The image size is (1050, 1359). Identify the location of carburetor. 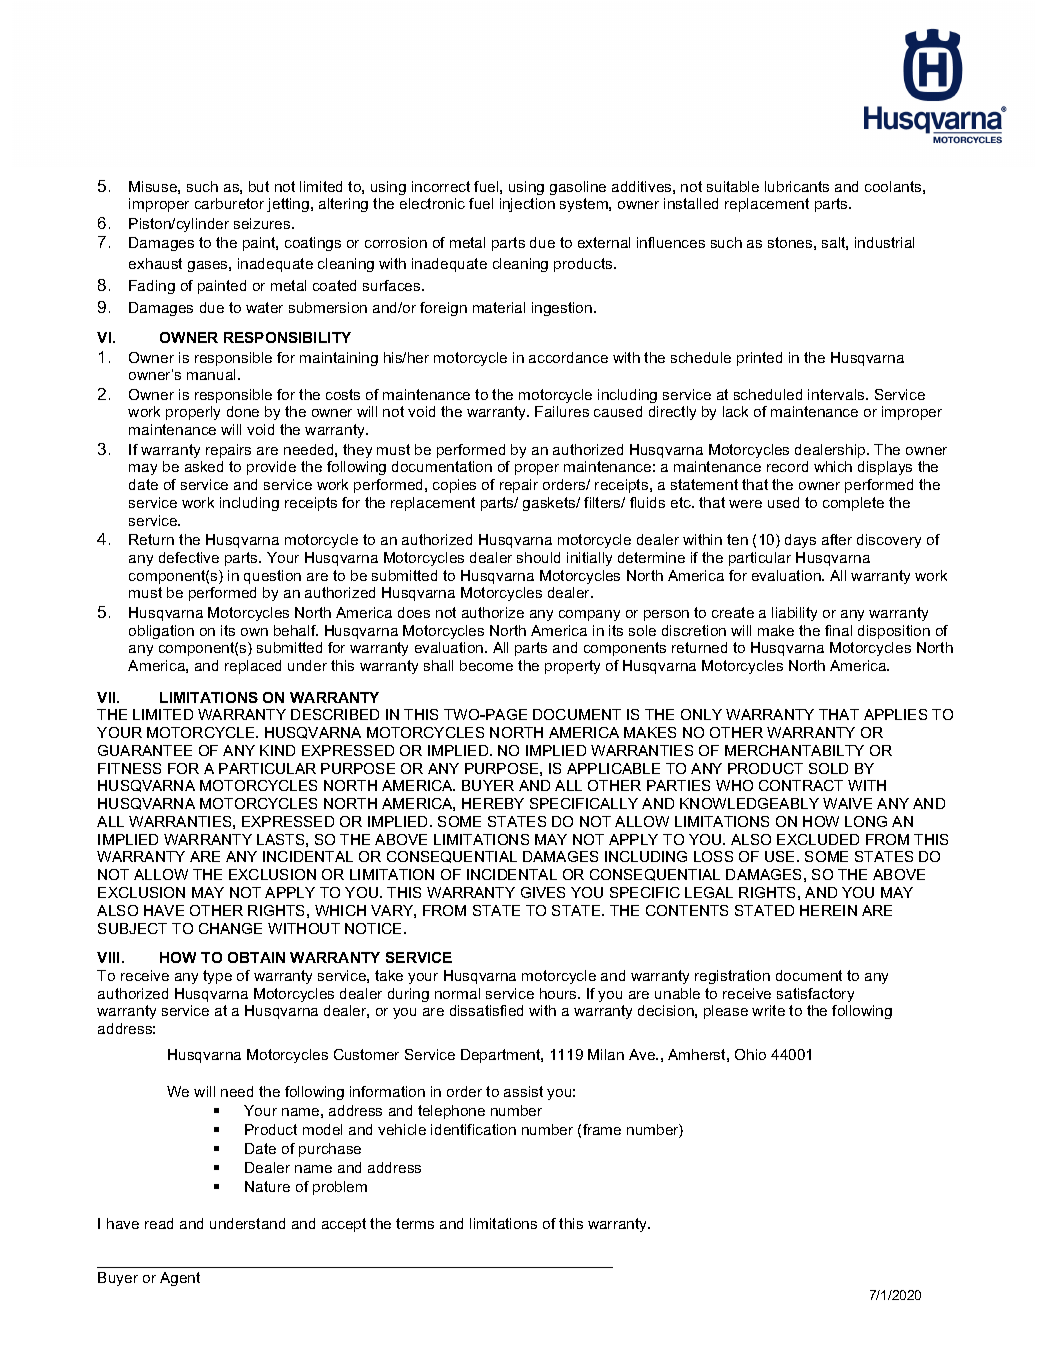
(229, 203).
